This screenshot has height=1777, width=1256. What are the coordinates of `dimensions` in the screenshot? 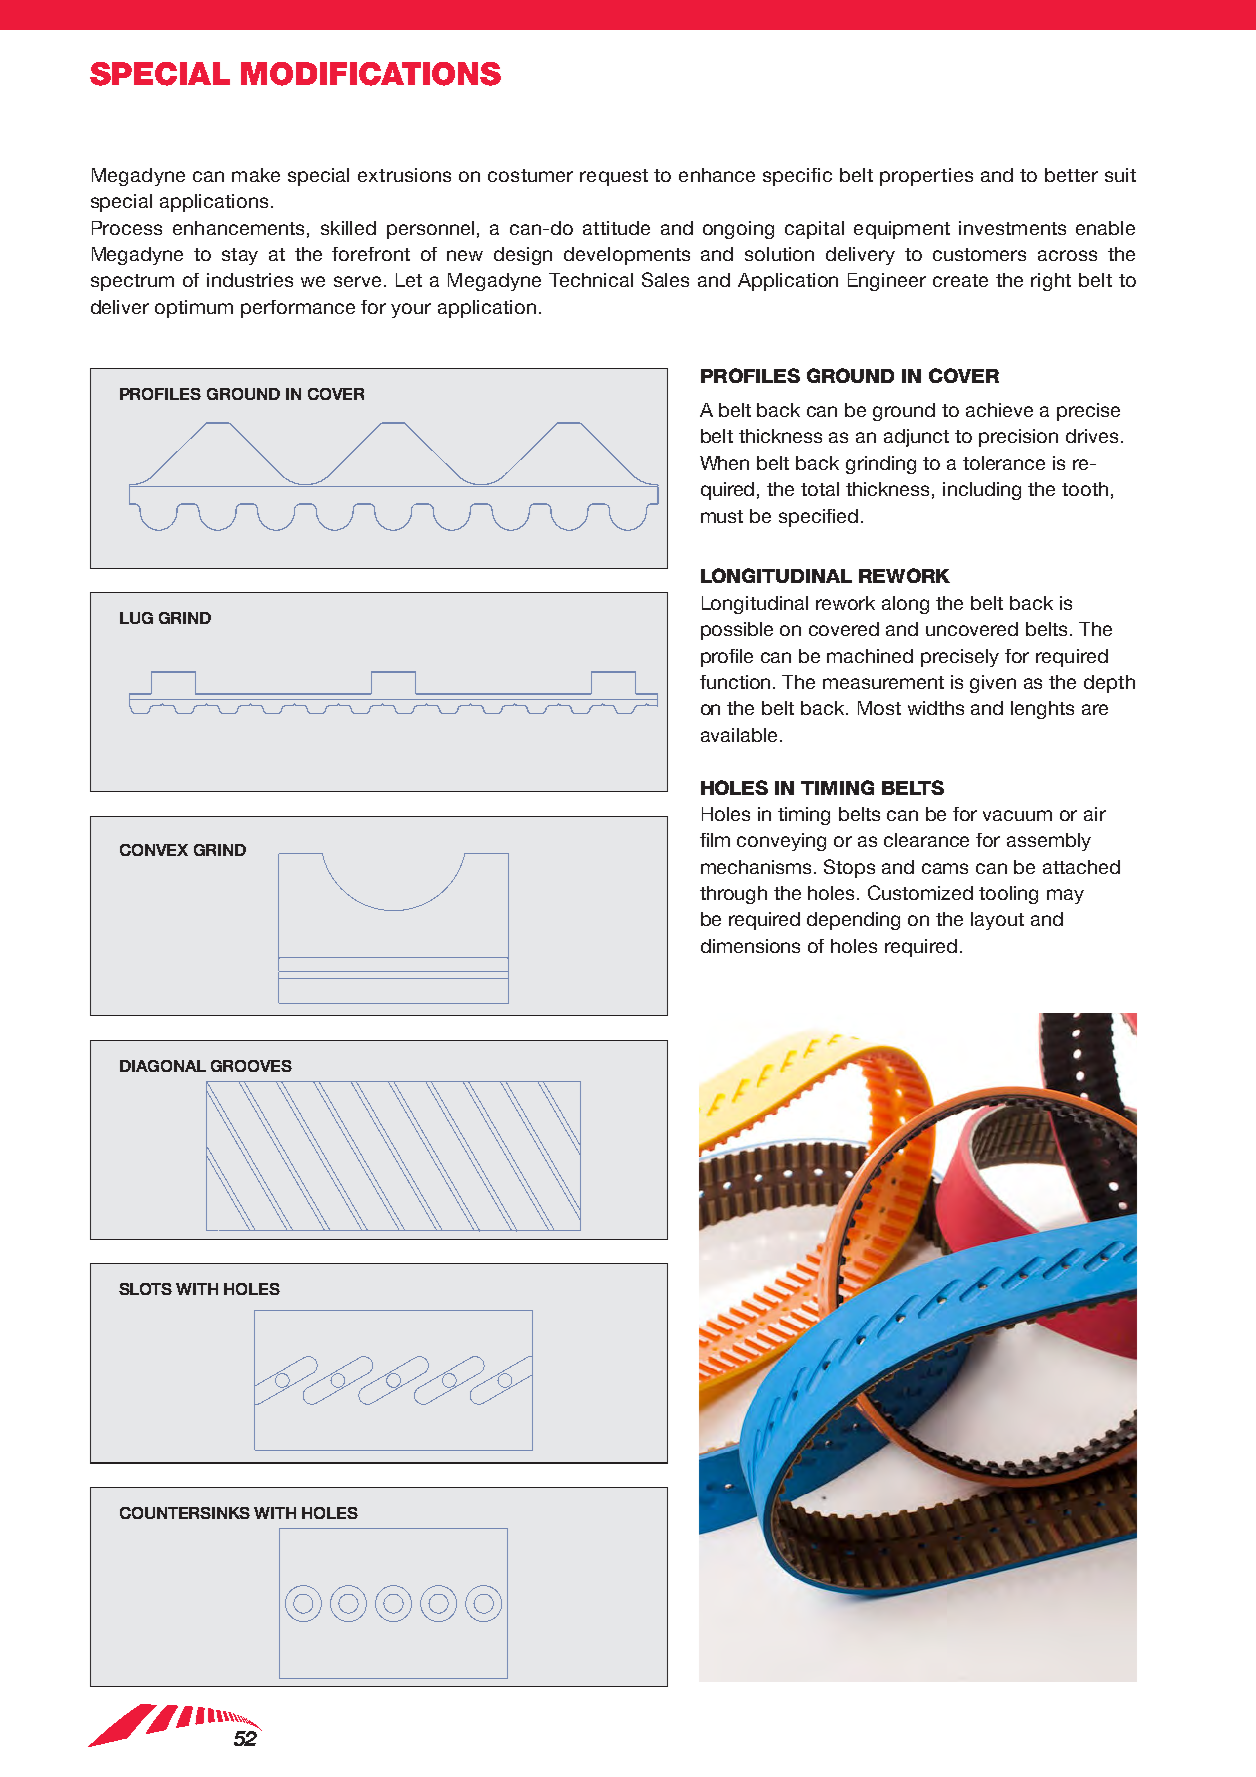 It's located at (750, 946).
